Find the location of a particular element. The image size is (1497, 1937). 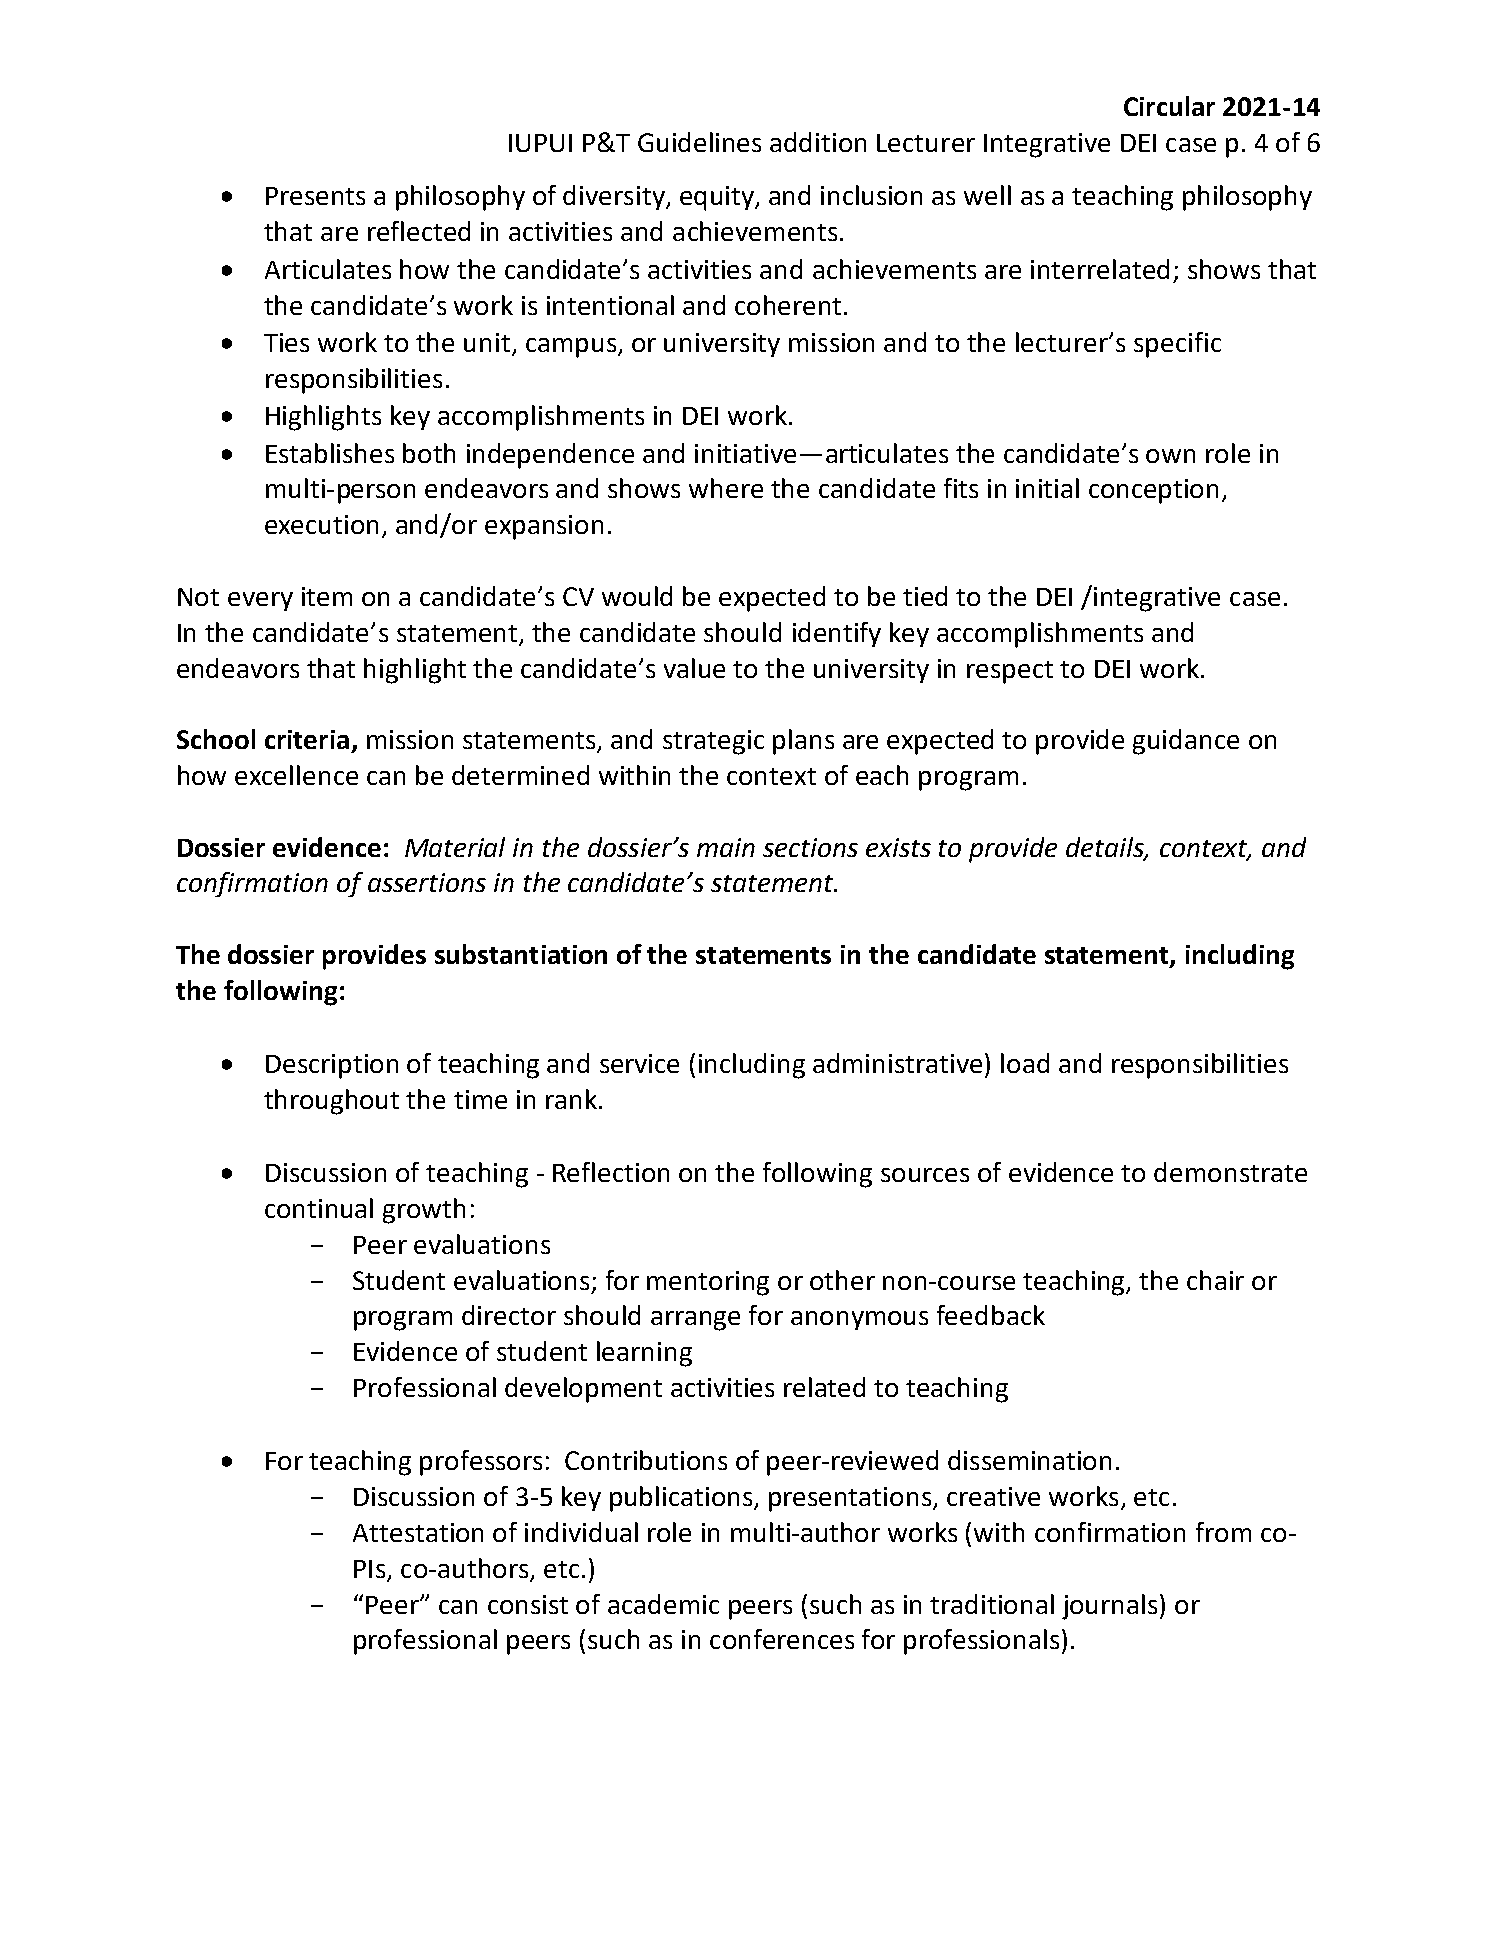

journals is located at coordinates (1109, 1607).
